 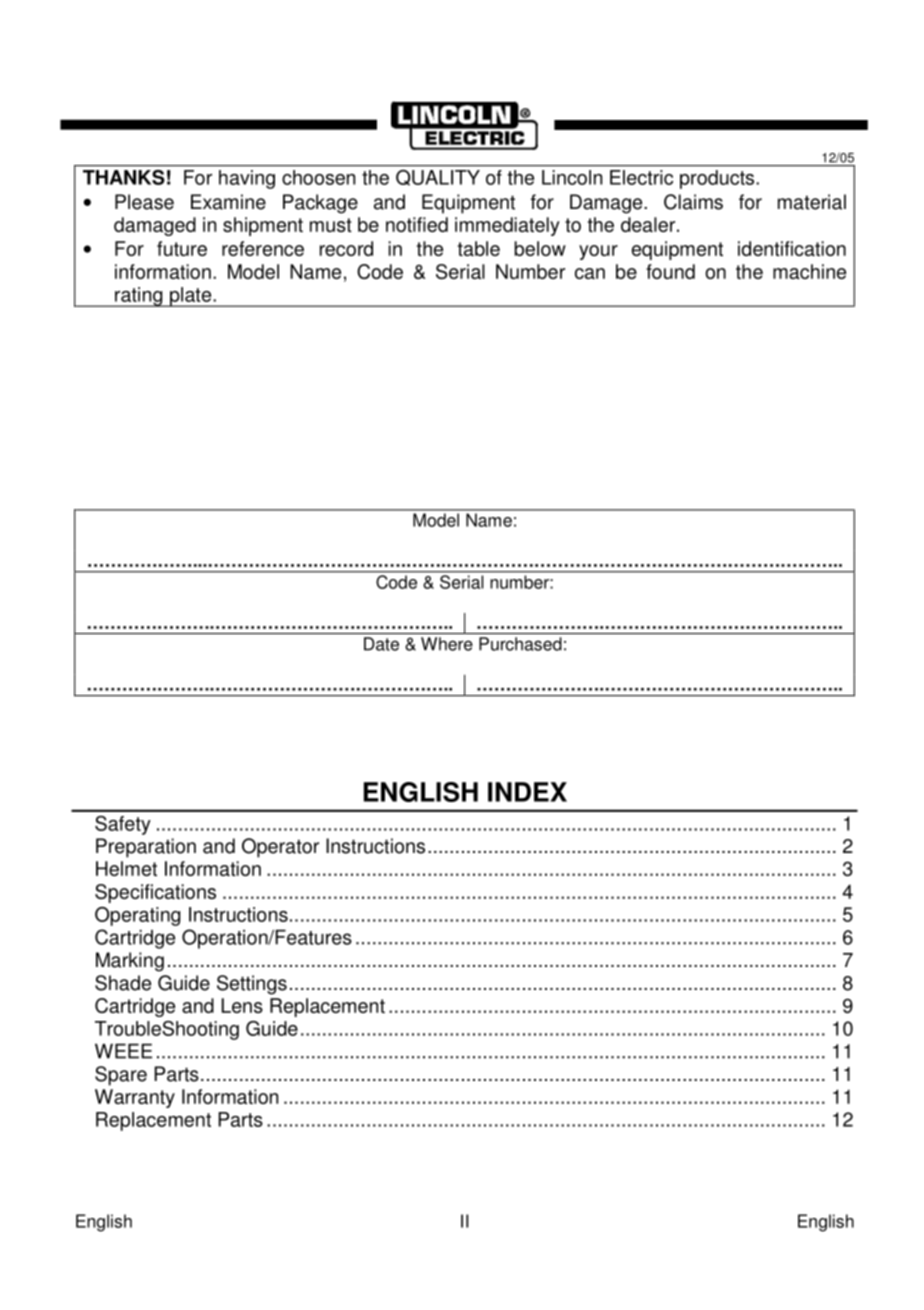 I want to click on QUALITY, so click(x=438, y=177).
